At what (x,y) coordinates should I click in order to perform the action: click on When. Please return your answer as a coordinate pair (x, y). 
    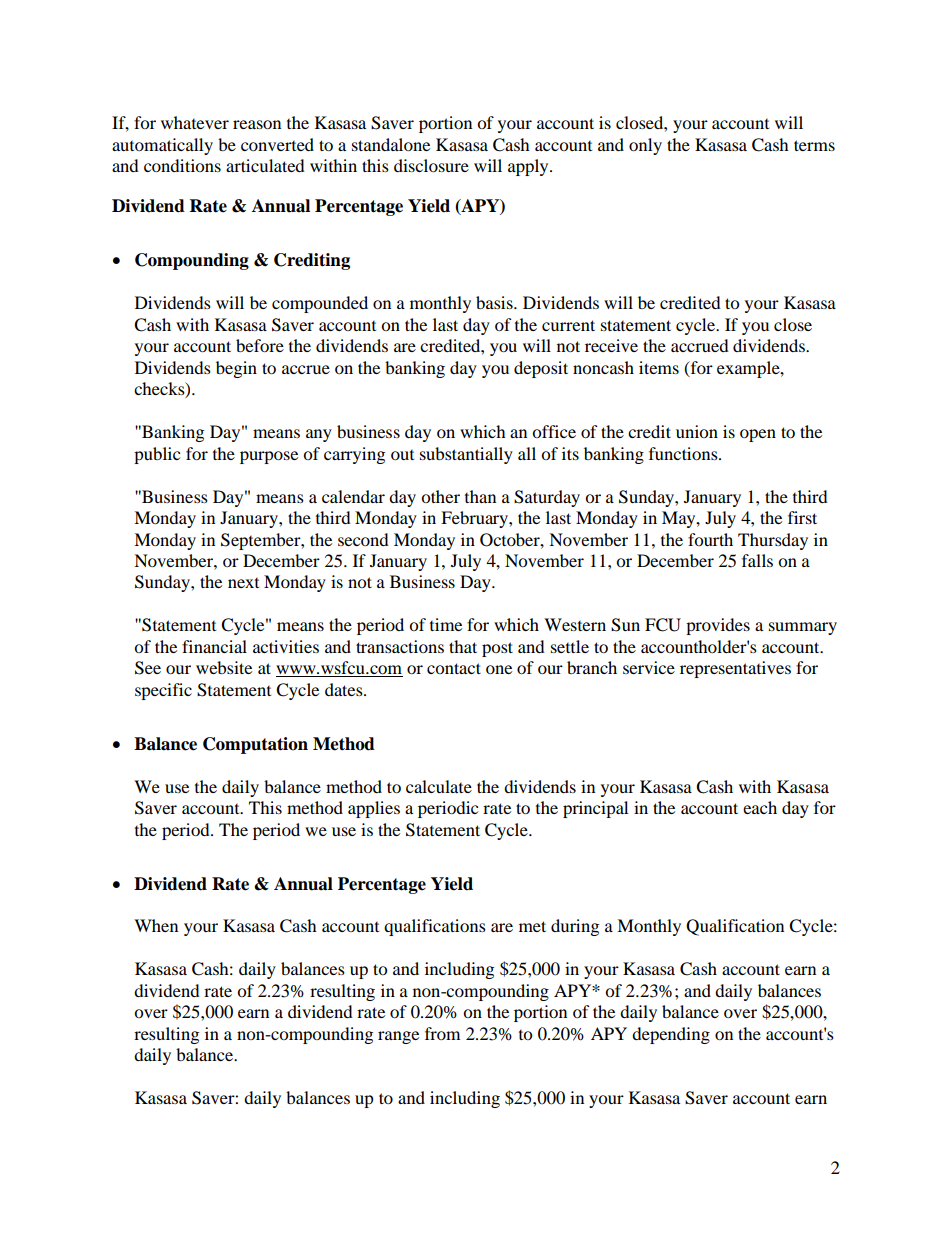
    Looking at the image, I should click on (156, 925).
